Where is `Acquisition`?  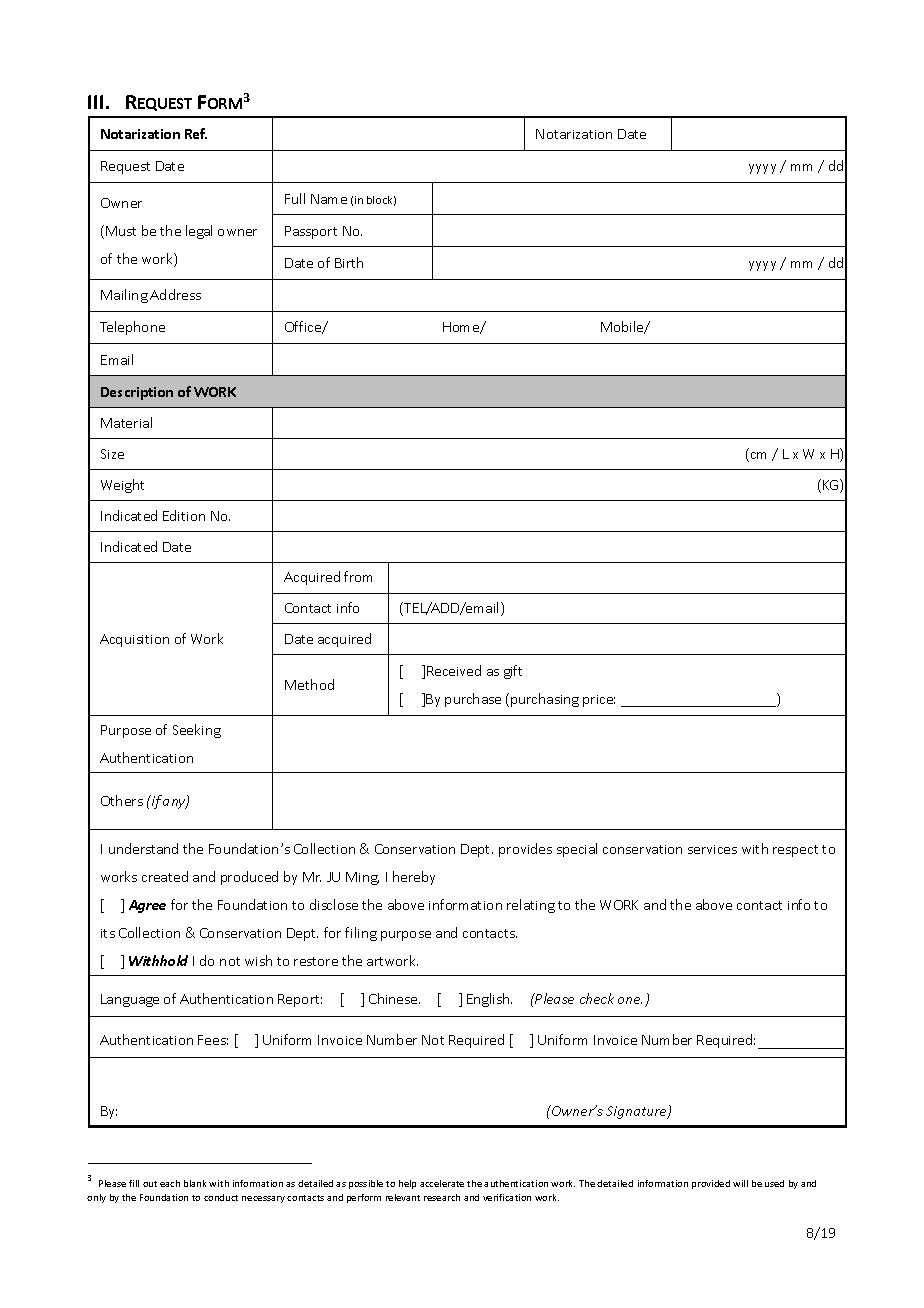
Acquisition is located at coordinates (134, 640).
